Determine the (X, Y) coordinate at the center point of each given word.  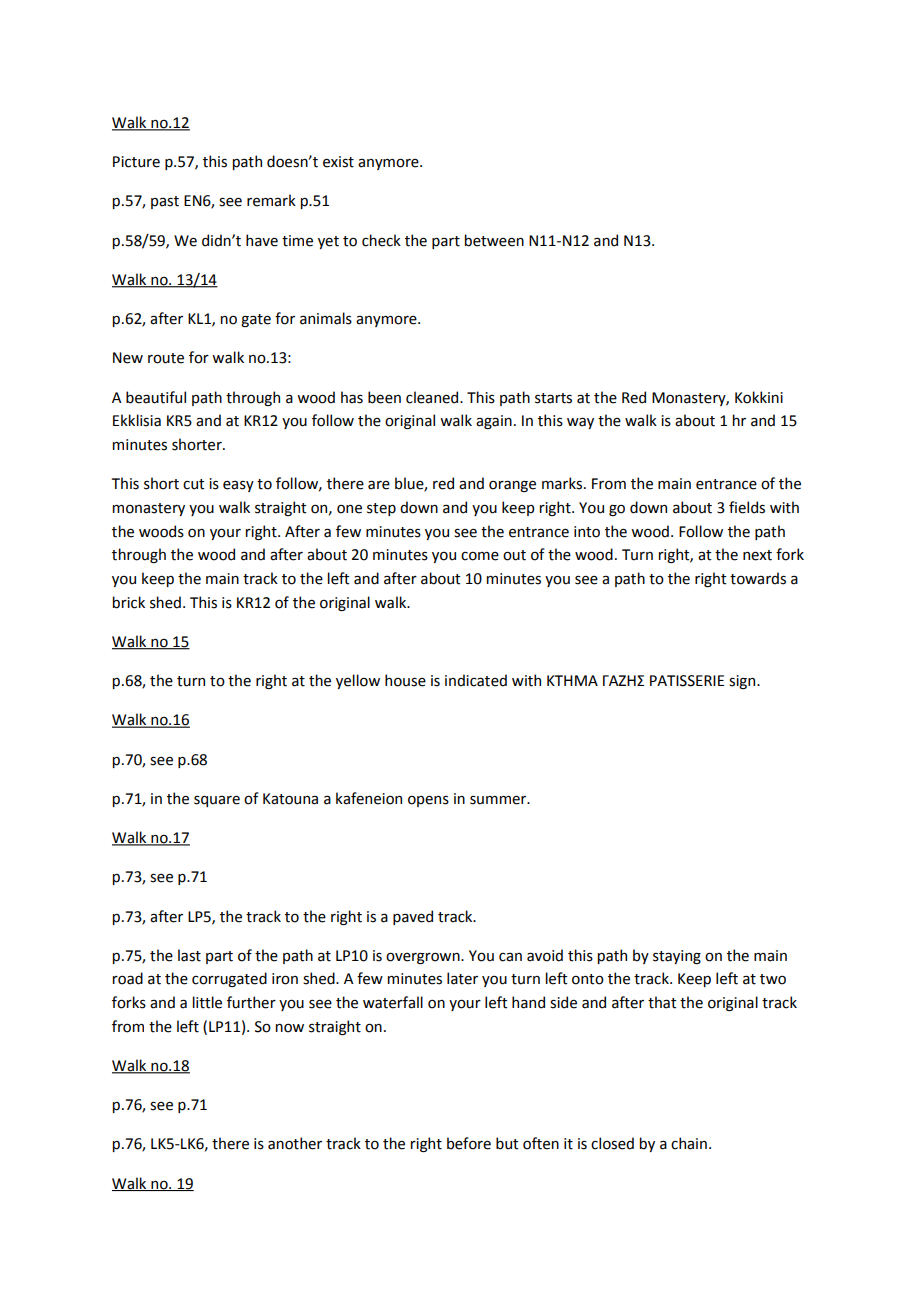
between (494, 240)
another (295, 1143)
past (165, 202)
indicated (476, 680)
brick (129, 602)
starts (553, 398)
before (469, 1143)
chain (689, 1143)
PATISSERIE (687, 681)
